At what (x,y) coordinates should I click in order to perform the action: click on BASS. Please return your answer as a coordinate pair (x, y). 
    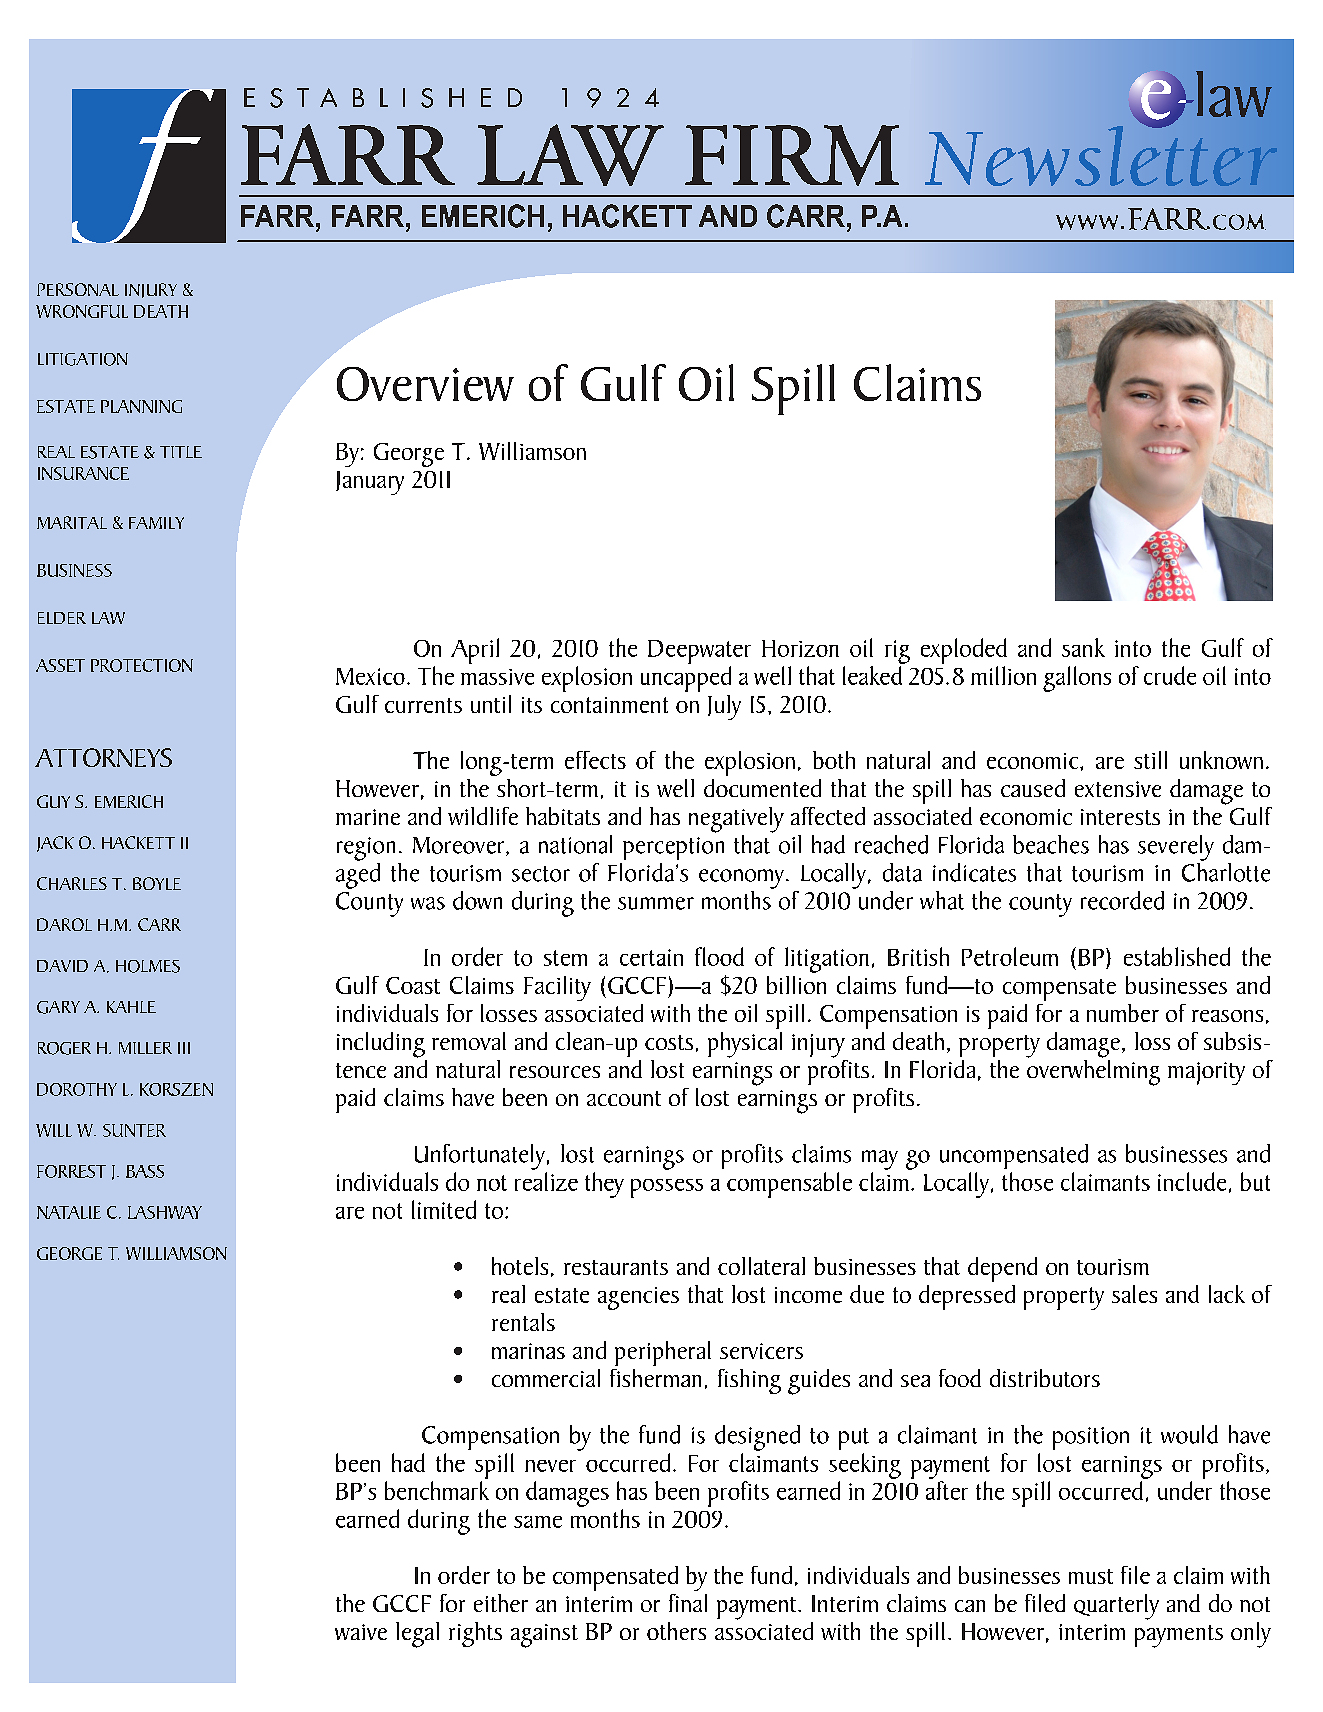
    Looking at the image, I should click on (145, 1171).
